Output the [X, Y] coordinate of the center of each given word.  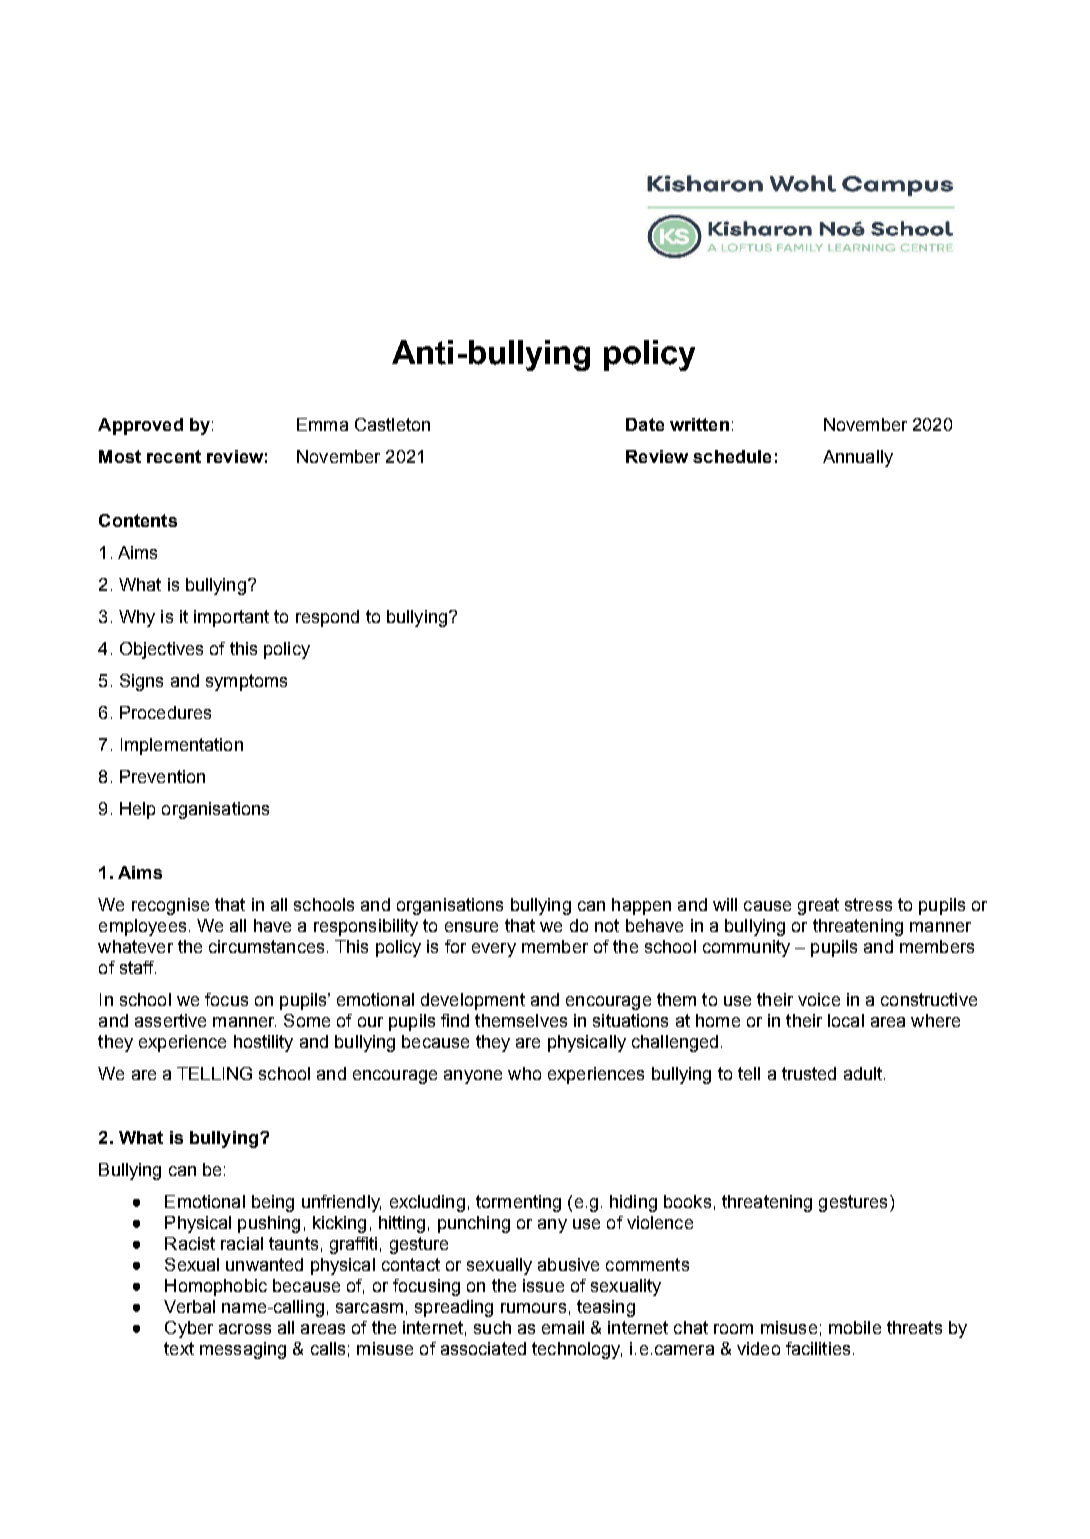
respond [327, 618]
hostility [263, 1043]
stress [868, 904]
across [245, 1329]
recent [174, 456]
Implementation [182, 746]
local [846, 1020]
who [524, 1073]
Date [645, 424]
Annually [858, 458]
